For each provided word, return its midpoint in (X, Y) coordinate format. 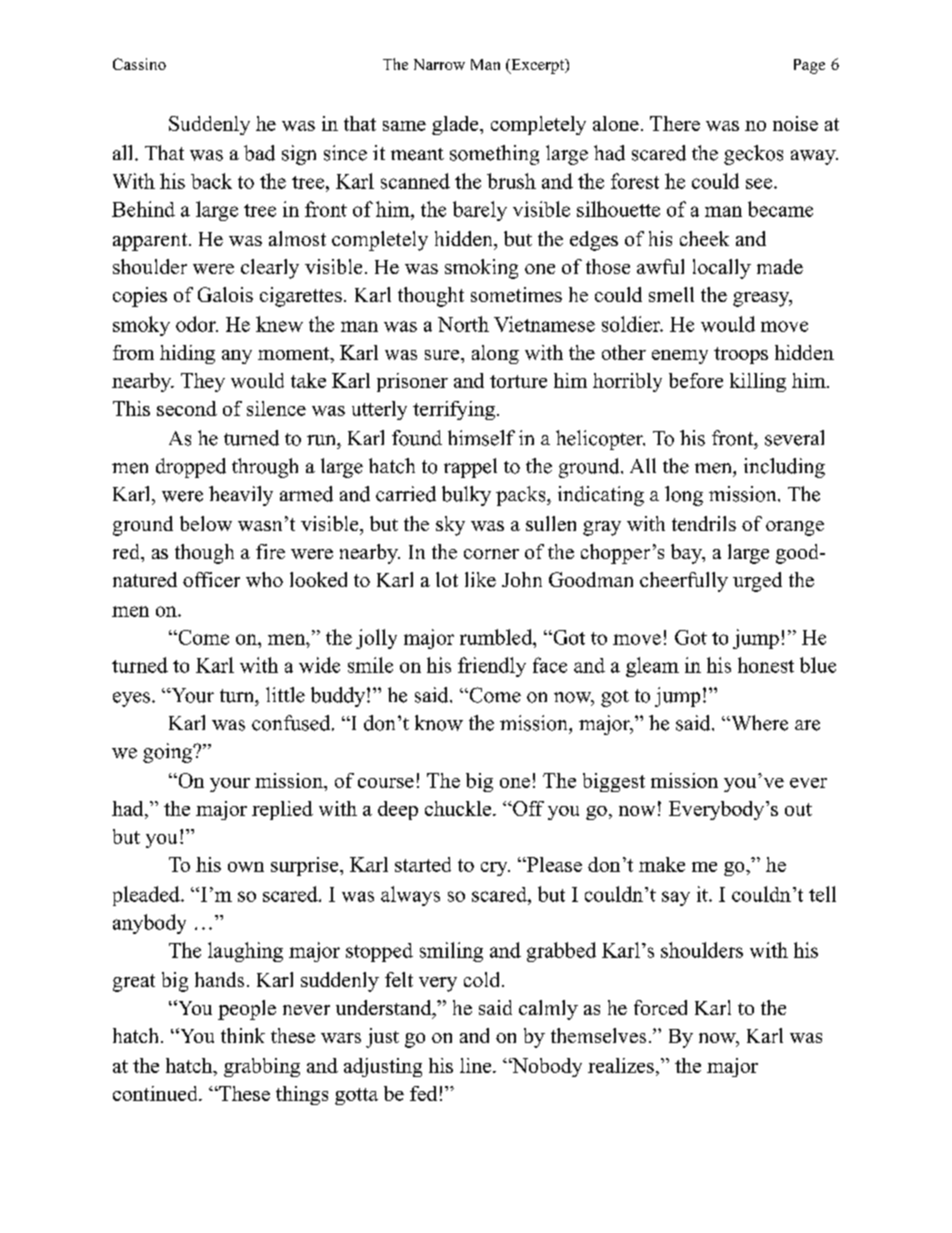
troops (741, 355)
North (463, 324)
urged (757, 582)
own (246, 867)
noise (795, 123)
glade (456, 125)
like (480, 579)
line (477, 1065)
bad (259, 153)
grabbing (262, 1067)
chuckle (459, 808)
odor (197, 324)
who (264, 579)
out (798, 809)
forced (660, 1007)
